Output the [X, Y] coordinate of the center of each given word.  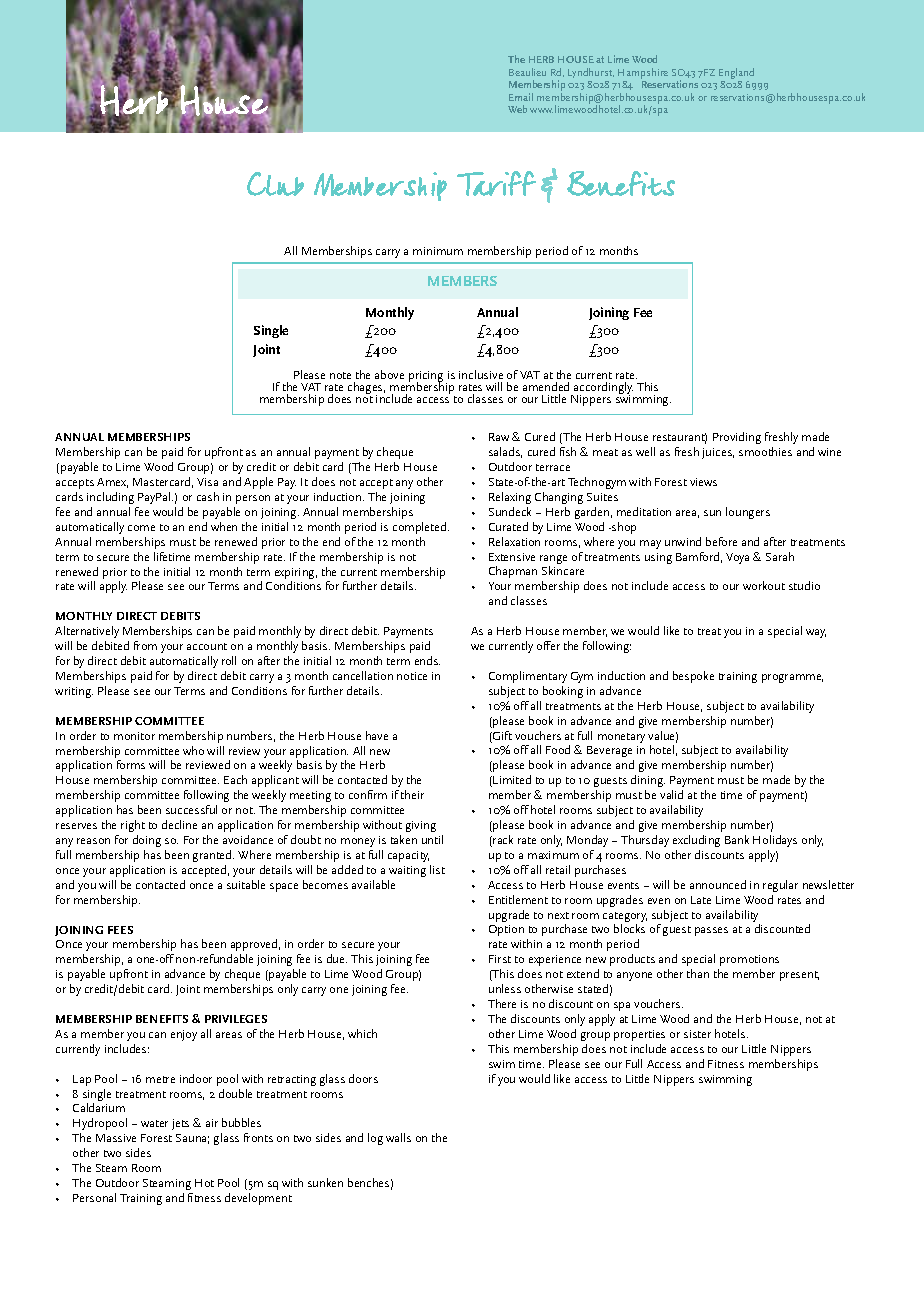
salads [505, 452]
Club [275, 184]
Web [517, 109]
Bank [737, 839]
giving [421, 826]
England [736, 75]
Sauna [192, 1139]
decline [179, 824]
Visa [207, 482]
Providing [737, 438]
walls [398, 1137]
